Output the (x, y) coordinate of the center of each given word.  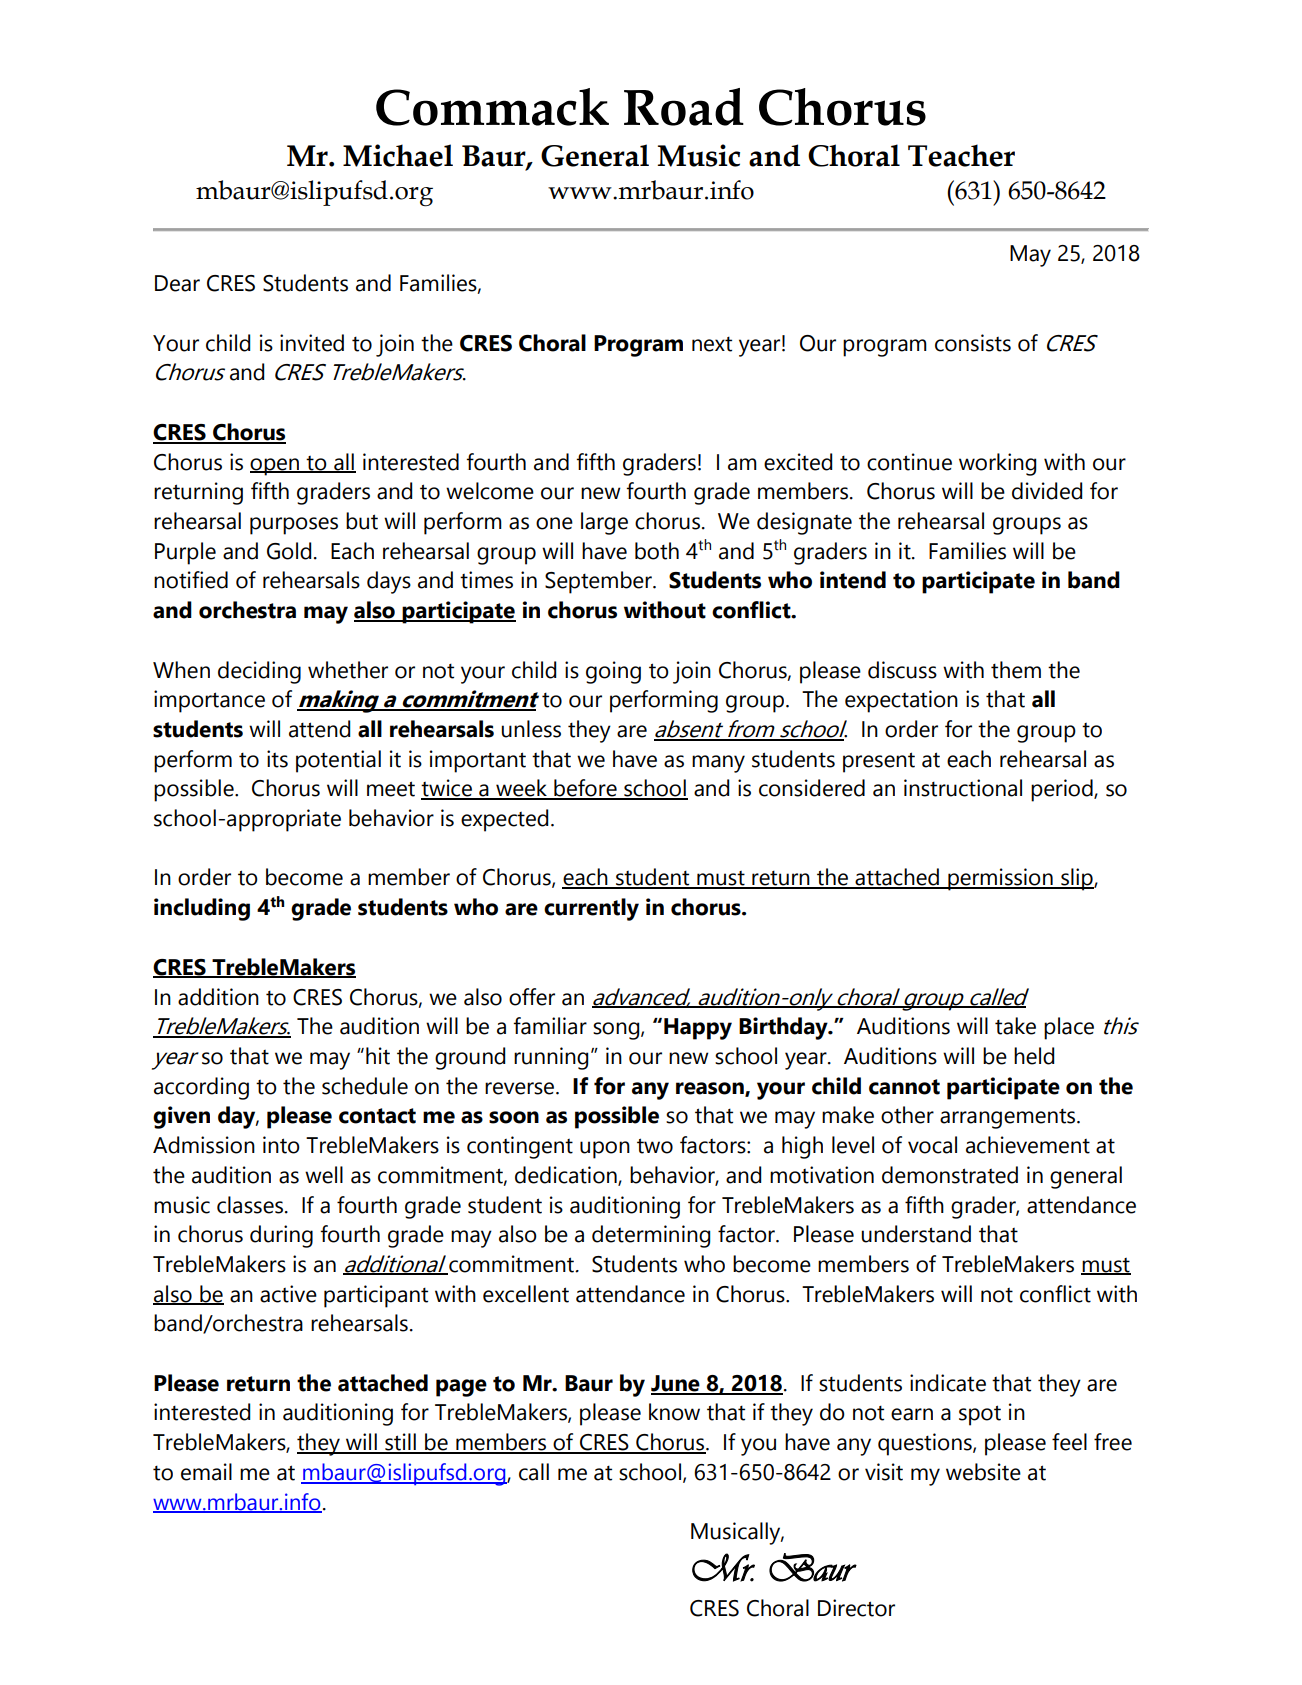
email (206, 1472)
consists (973, 343)
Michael (398, 155)
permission (1000, 879)
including (202, 909)
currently (591, 909)
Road (684, 107)
